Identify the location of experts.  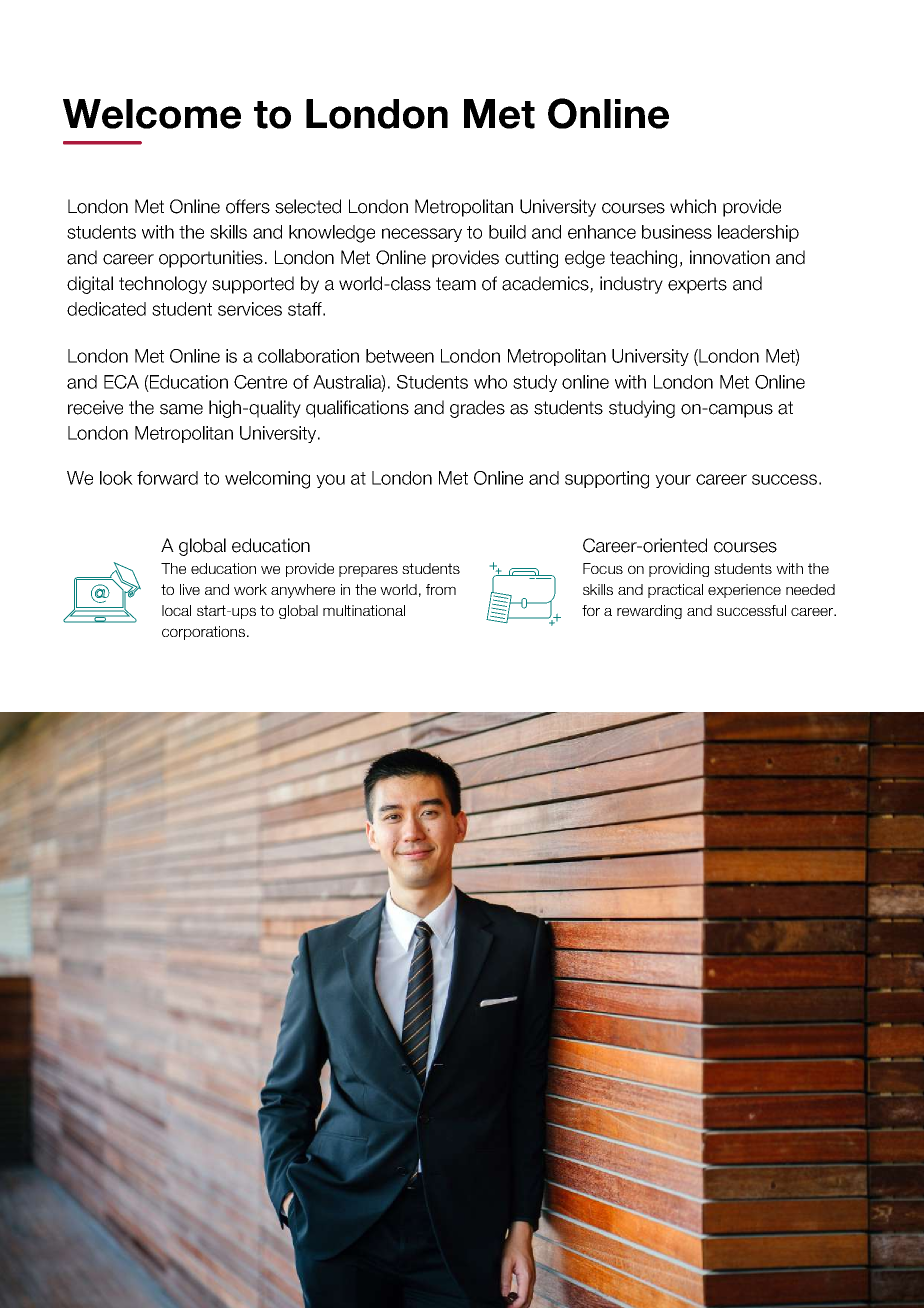
(697, 285).
